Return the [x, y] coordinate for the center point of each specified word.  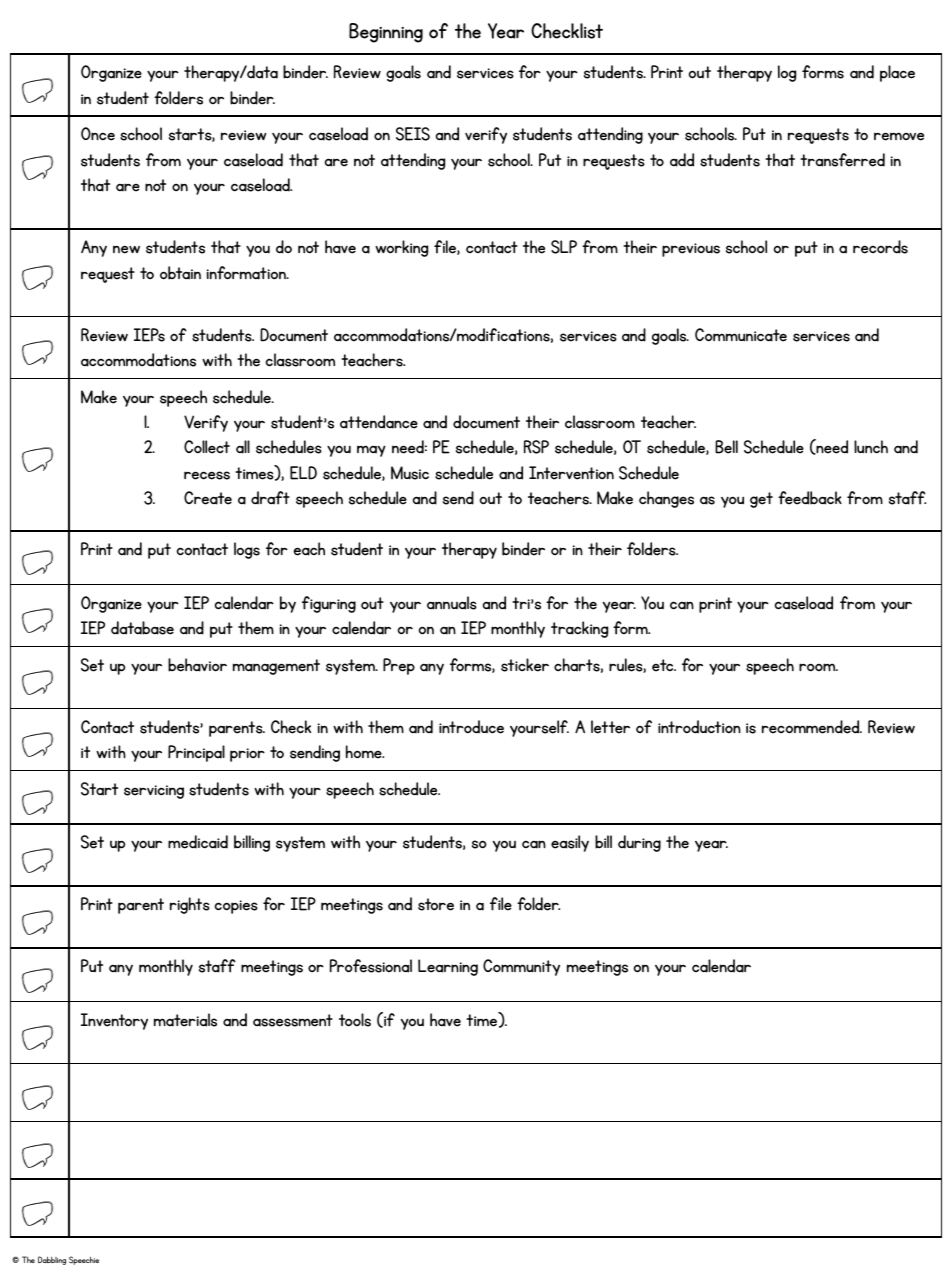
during [639, 843]
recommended [812, 727]
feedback [810, 498]
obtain [180, 273]
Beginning [386, 33]
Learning [448, 967]
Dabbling [52, 1260]
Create [208, 498]
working [401, 248]
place [897, 73]
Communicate [741, 335]
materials [185, 1020]
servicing [154, 792]
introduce [471, 727]
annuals [452, 603]
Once [98, 134]
